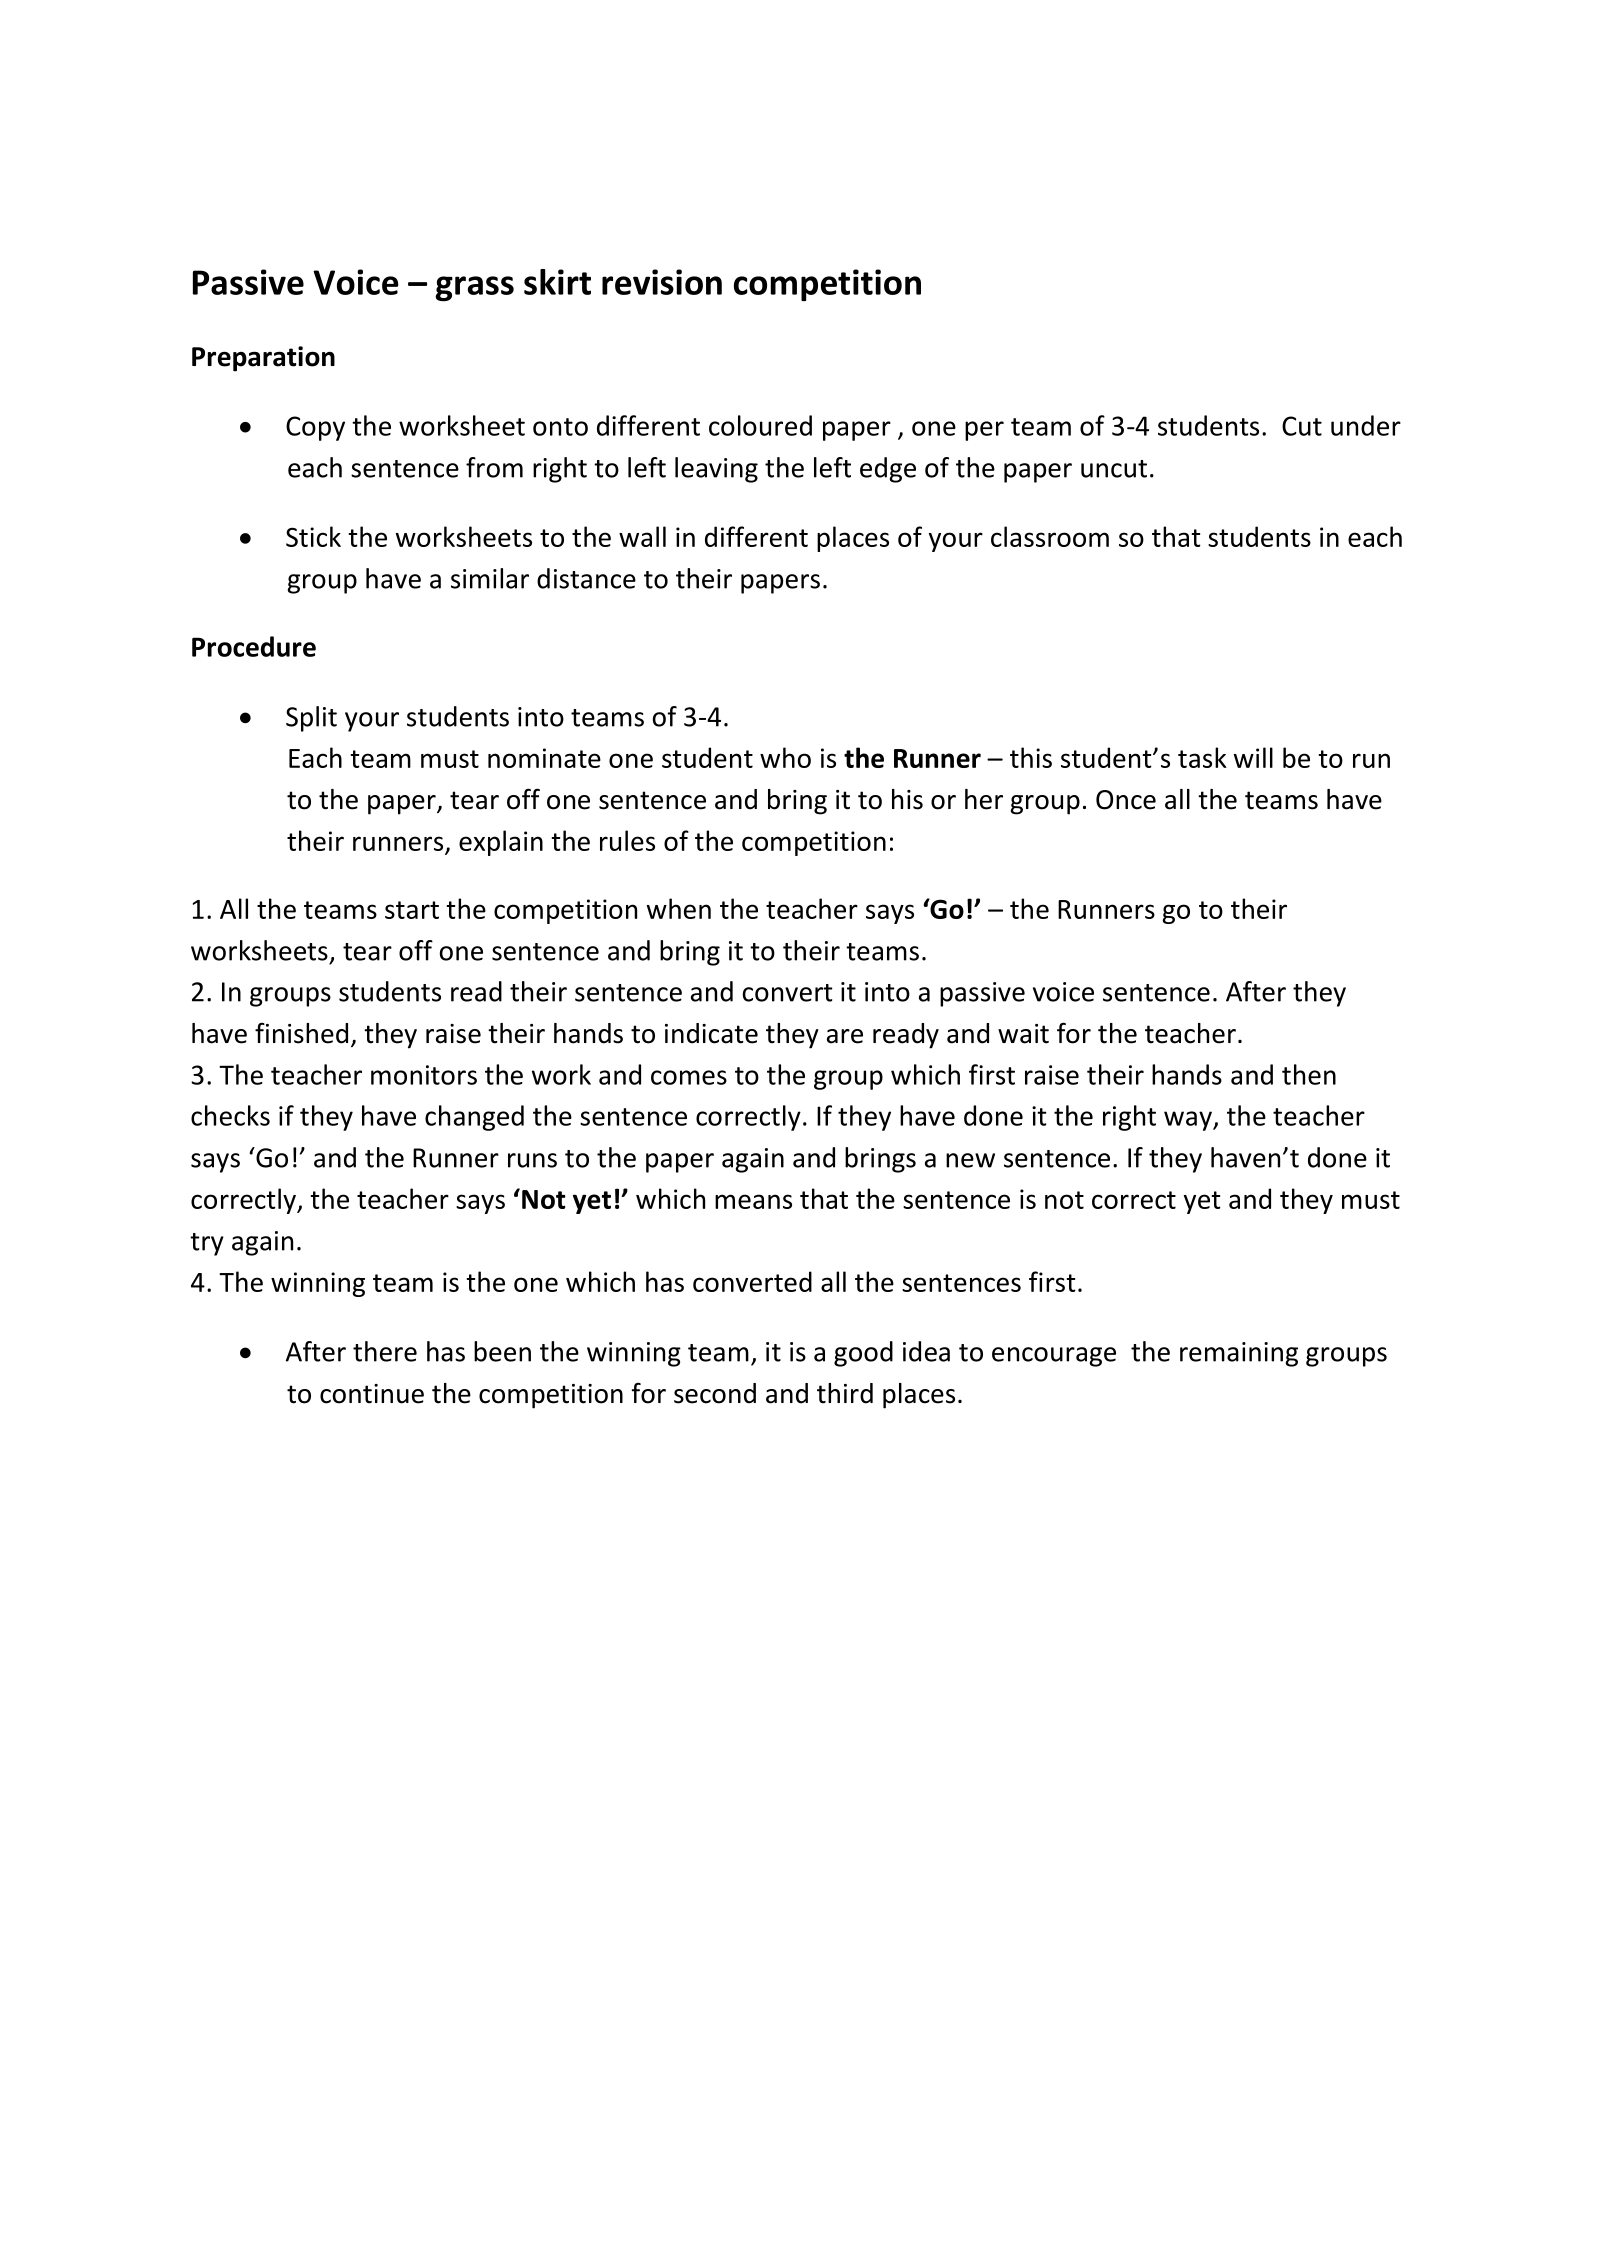  I want to click on classroom, so click(1050, 536).
